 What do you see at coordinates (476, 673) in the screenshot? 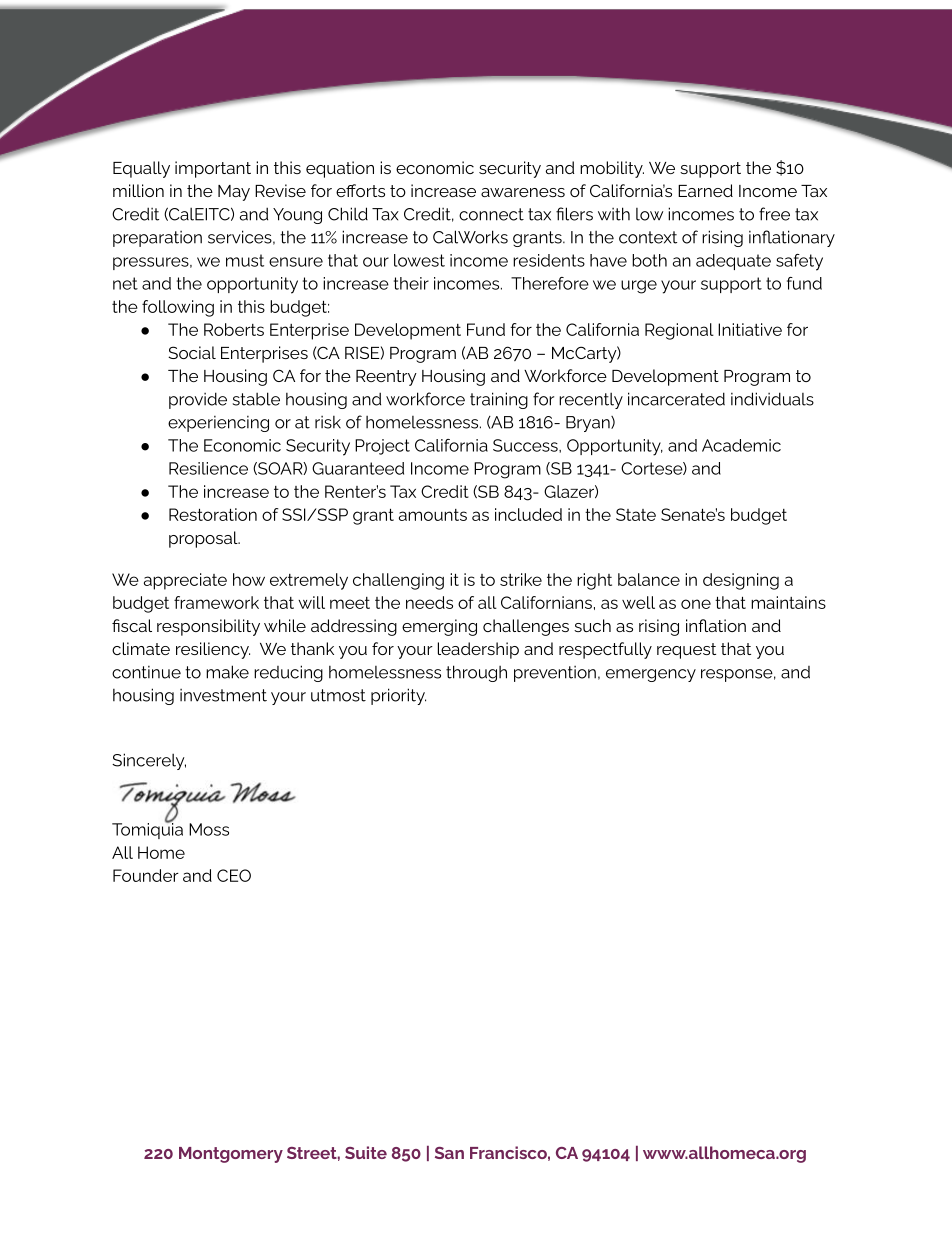
I see `through` at bounding box center [476, 673].
